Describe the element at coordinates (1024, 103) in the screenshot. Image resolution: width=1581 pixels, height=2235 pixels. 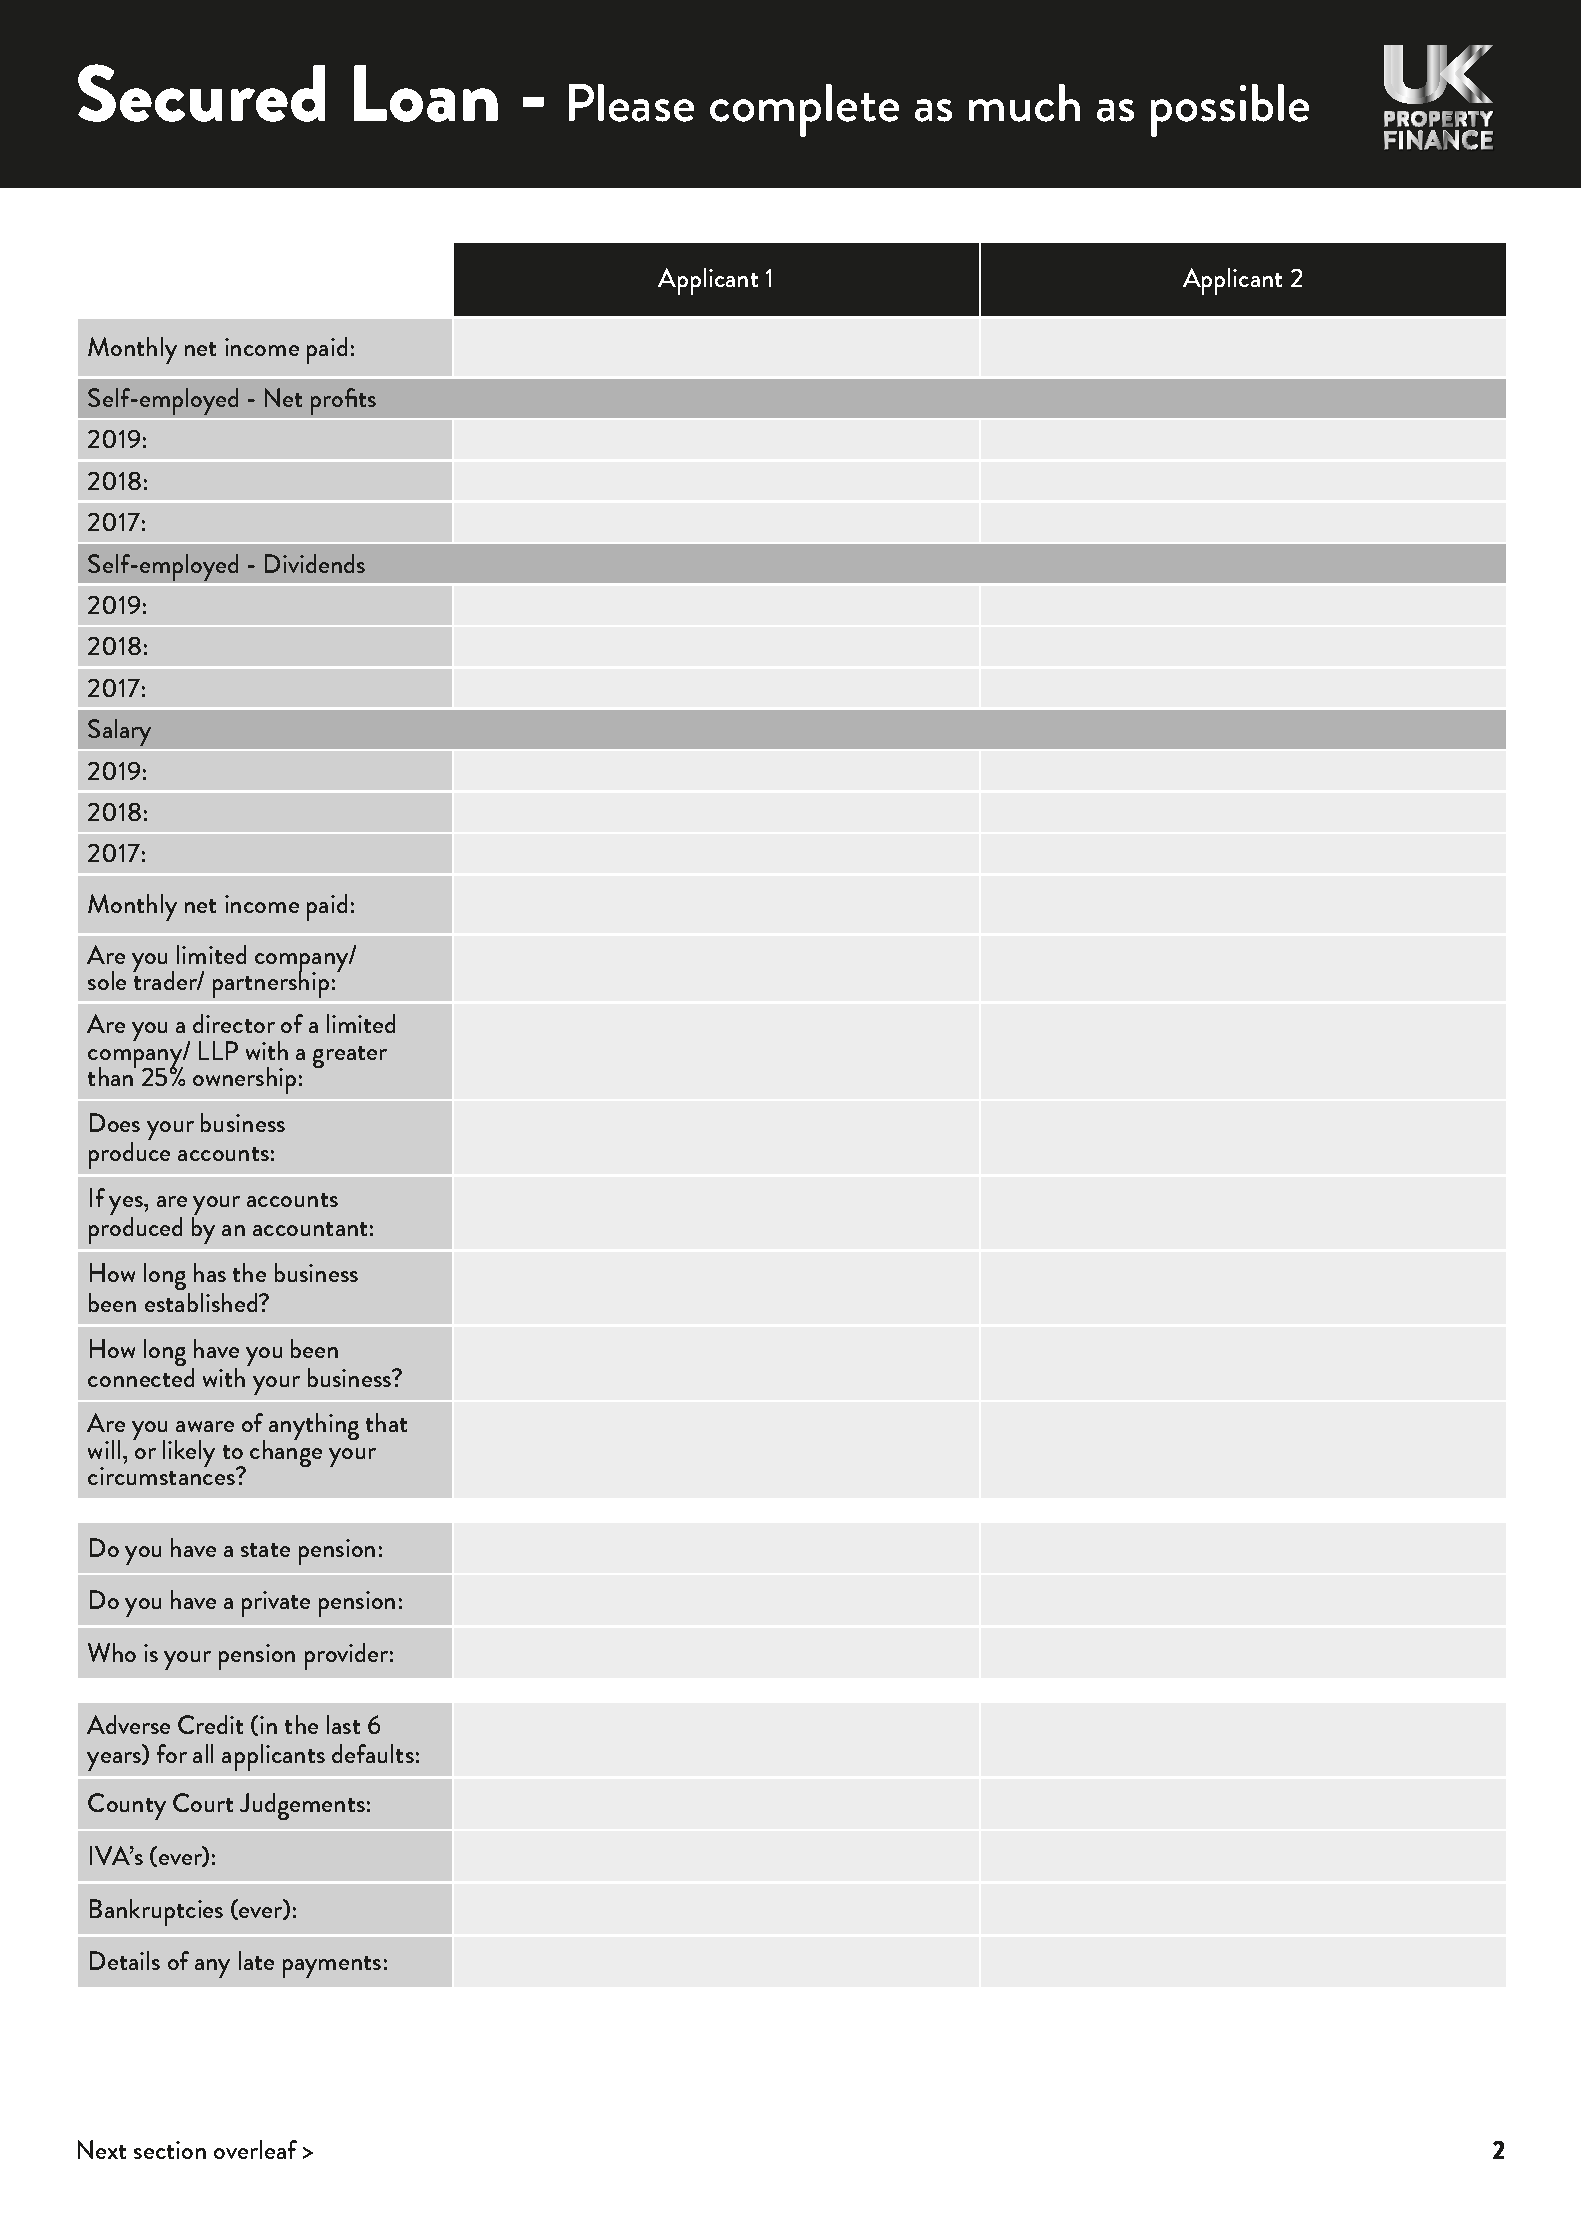
I see `much` at that location.
